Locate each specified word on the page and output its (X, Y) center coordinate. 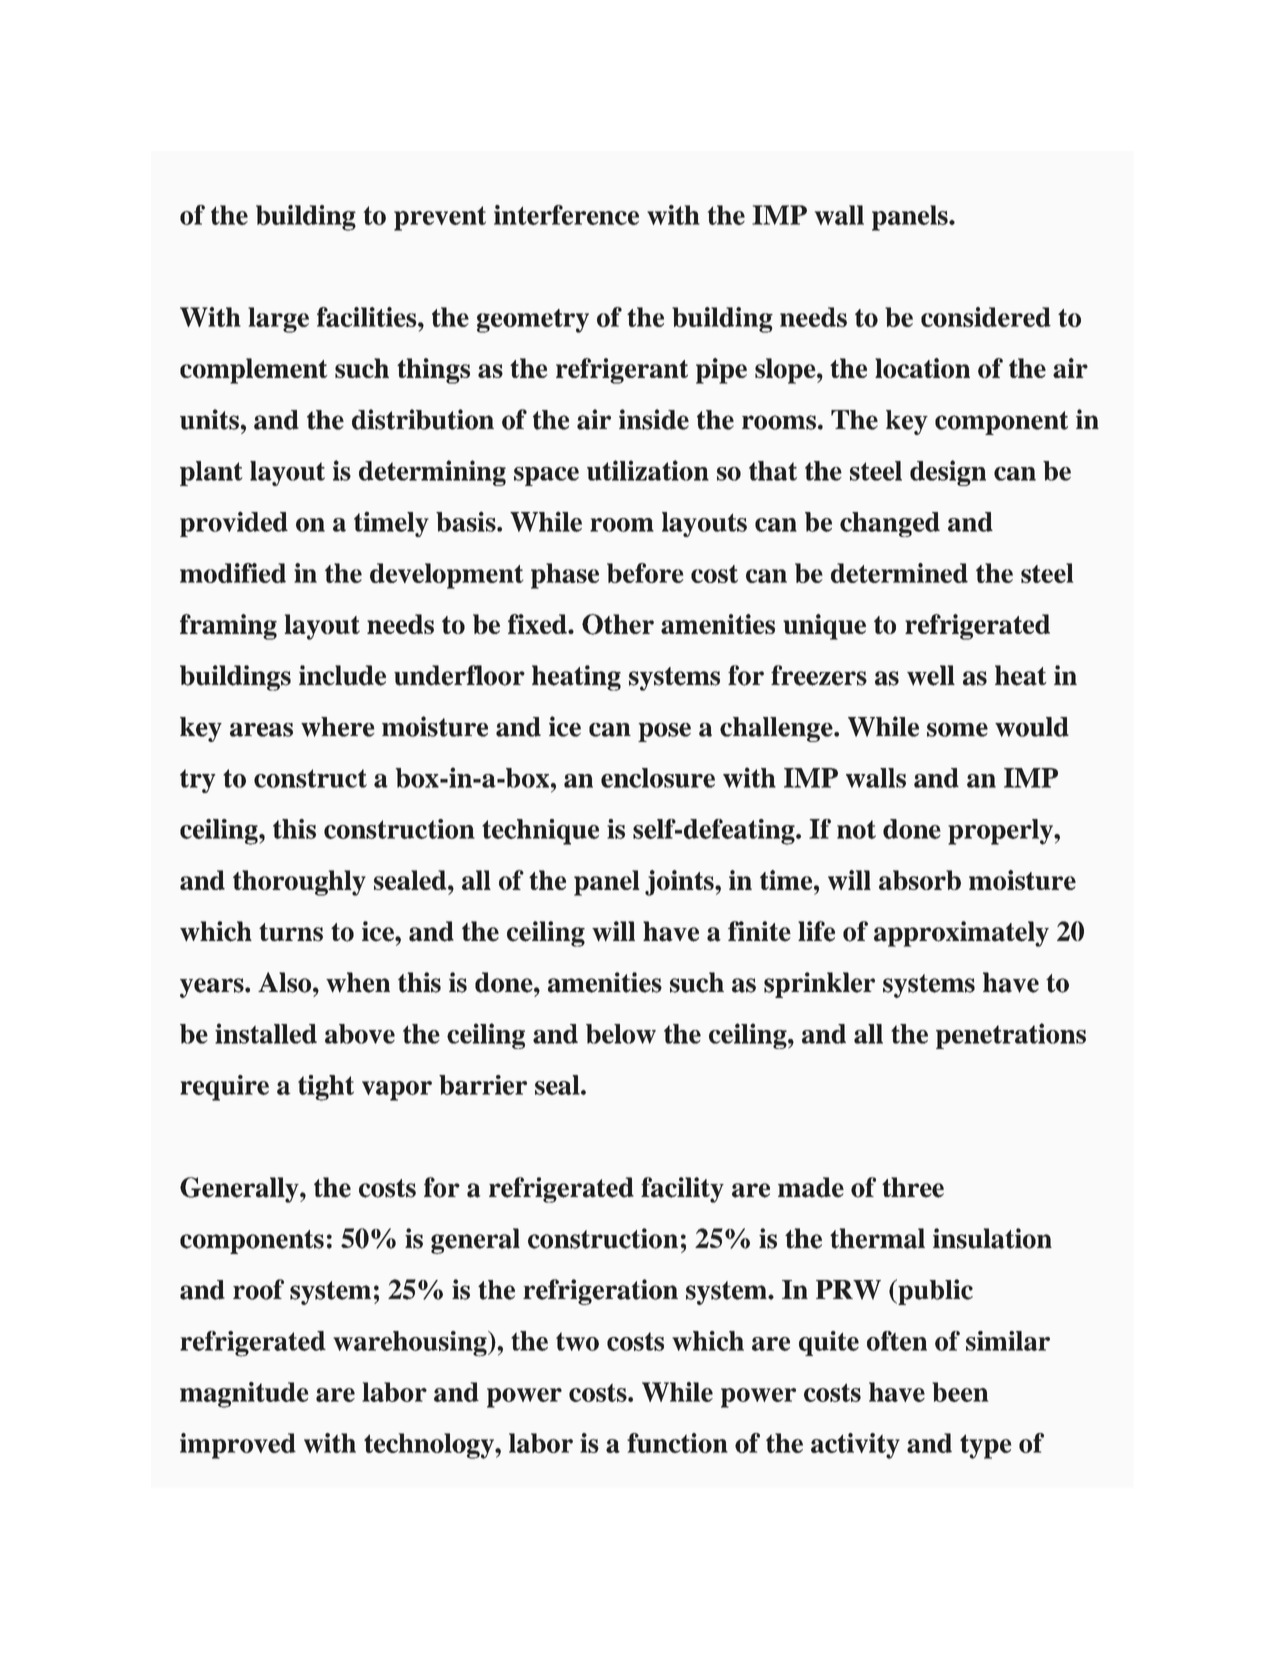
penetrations (1011, 1036)
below (621, 1034)
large (278, 320)
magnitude (244, 1395)
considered (986, 317)
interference (566, 215)
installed (266, 1033)
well (931, 675)
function (677, 1443)
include (342, 675)
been (960, 1392)
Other (618, 624)
